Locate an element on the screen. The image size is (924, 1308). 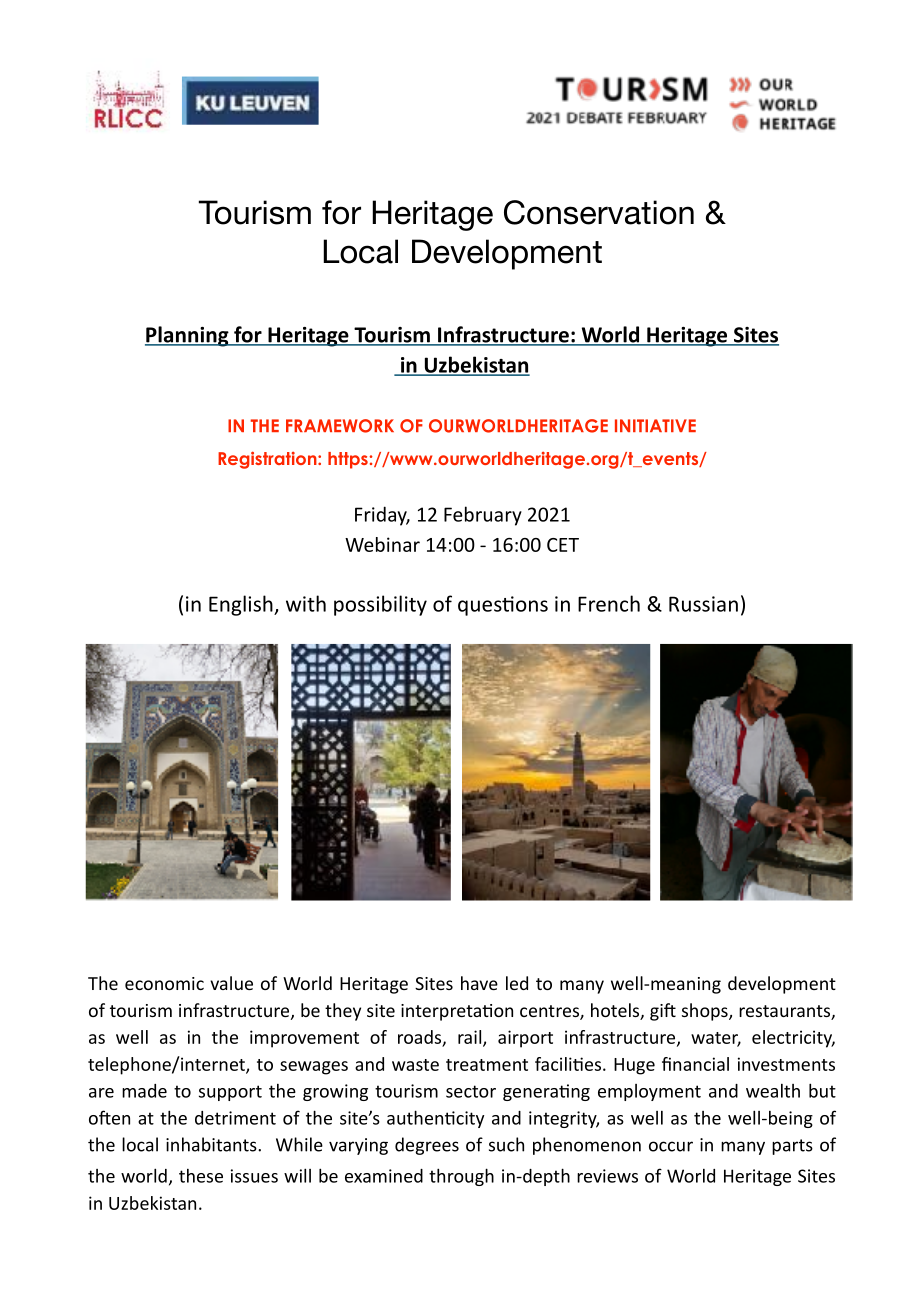
Registration is located at coordinates (268, 460).
